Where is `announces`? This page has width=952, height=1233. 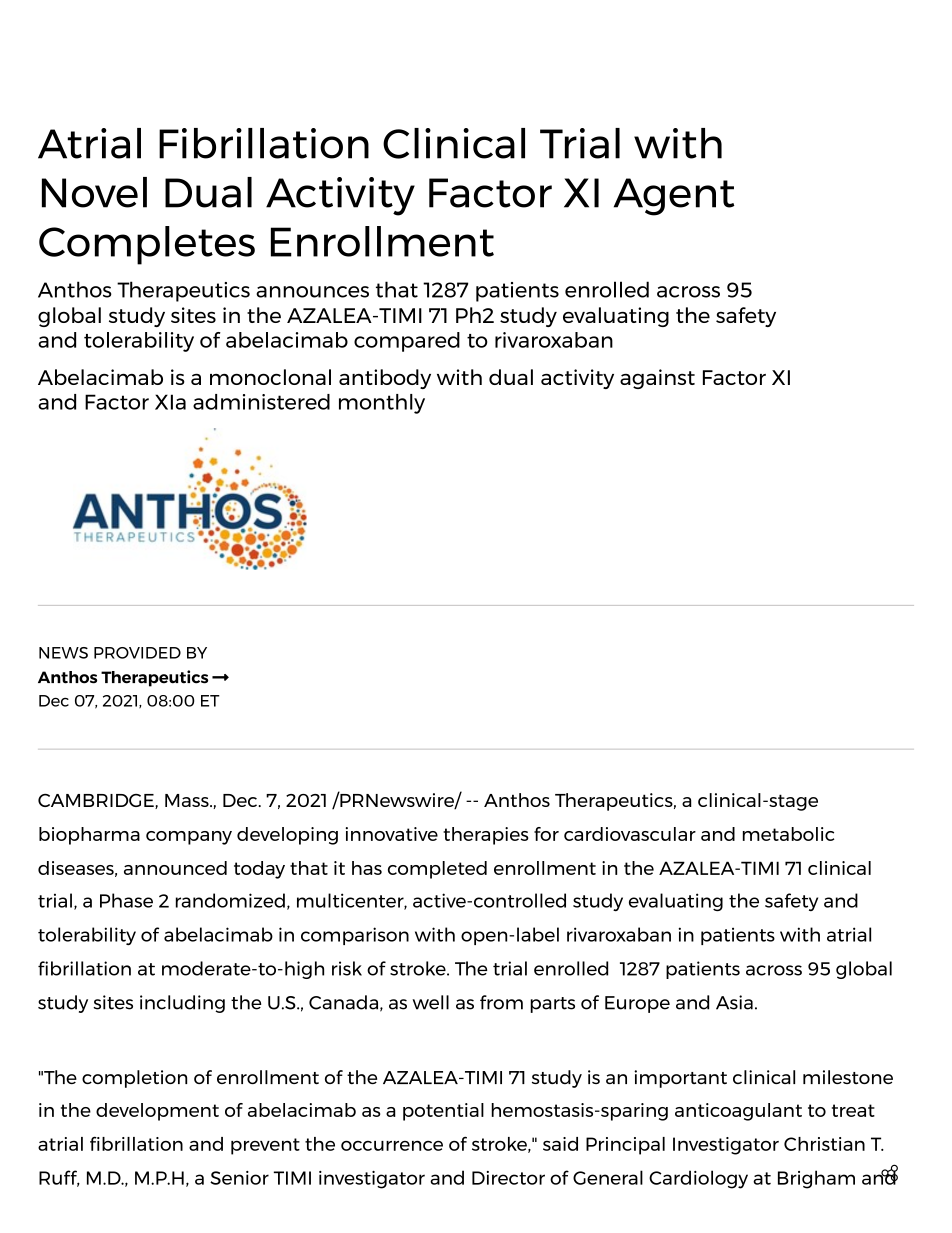
announces is located at coordinates (312, 292).
